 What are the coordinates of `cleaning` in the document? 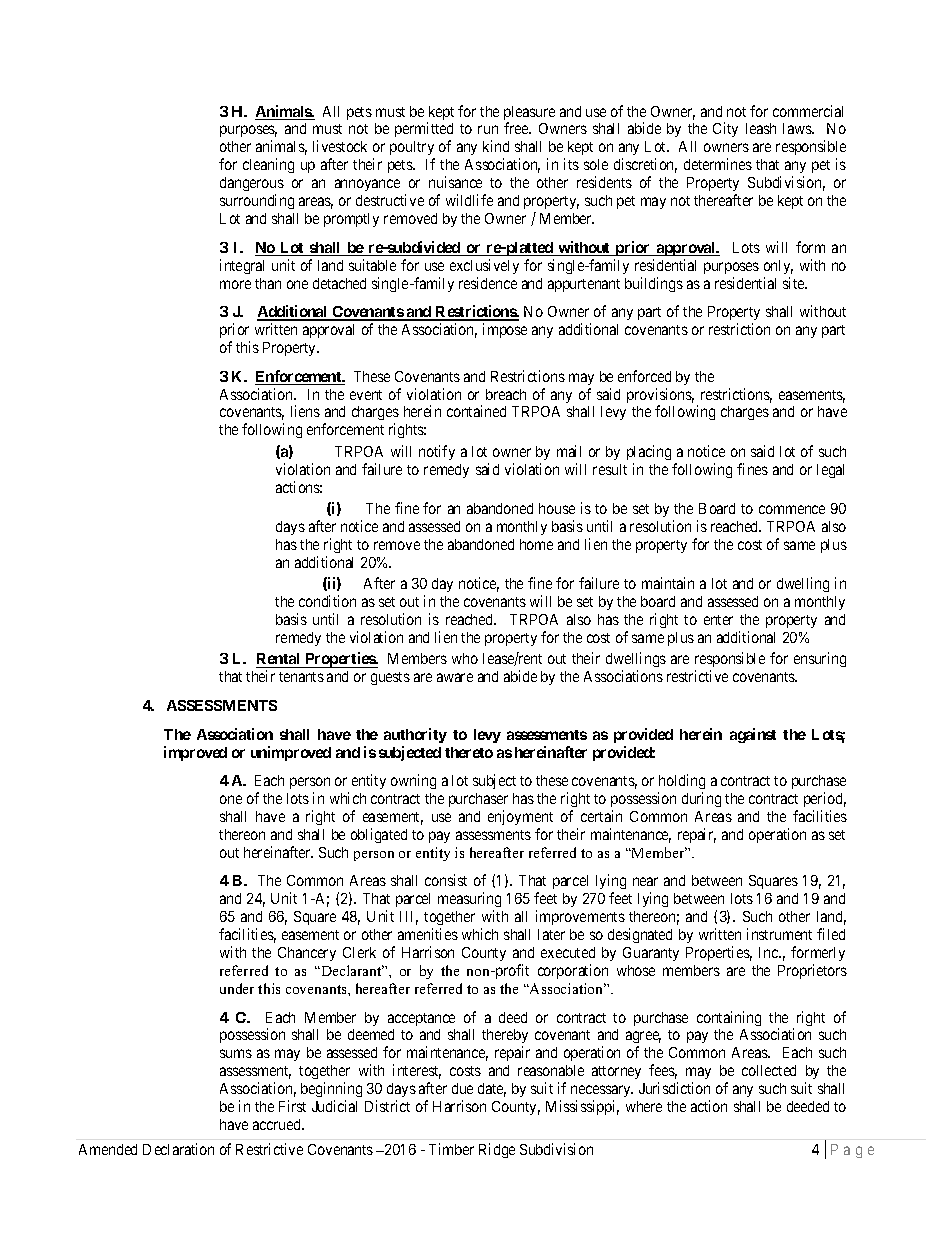 It's located at (268, 165).
